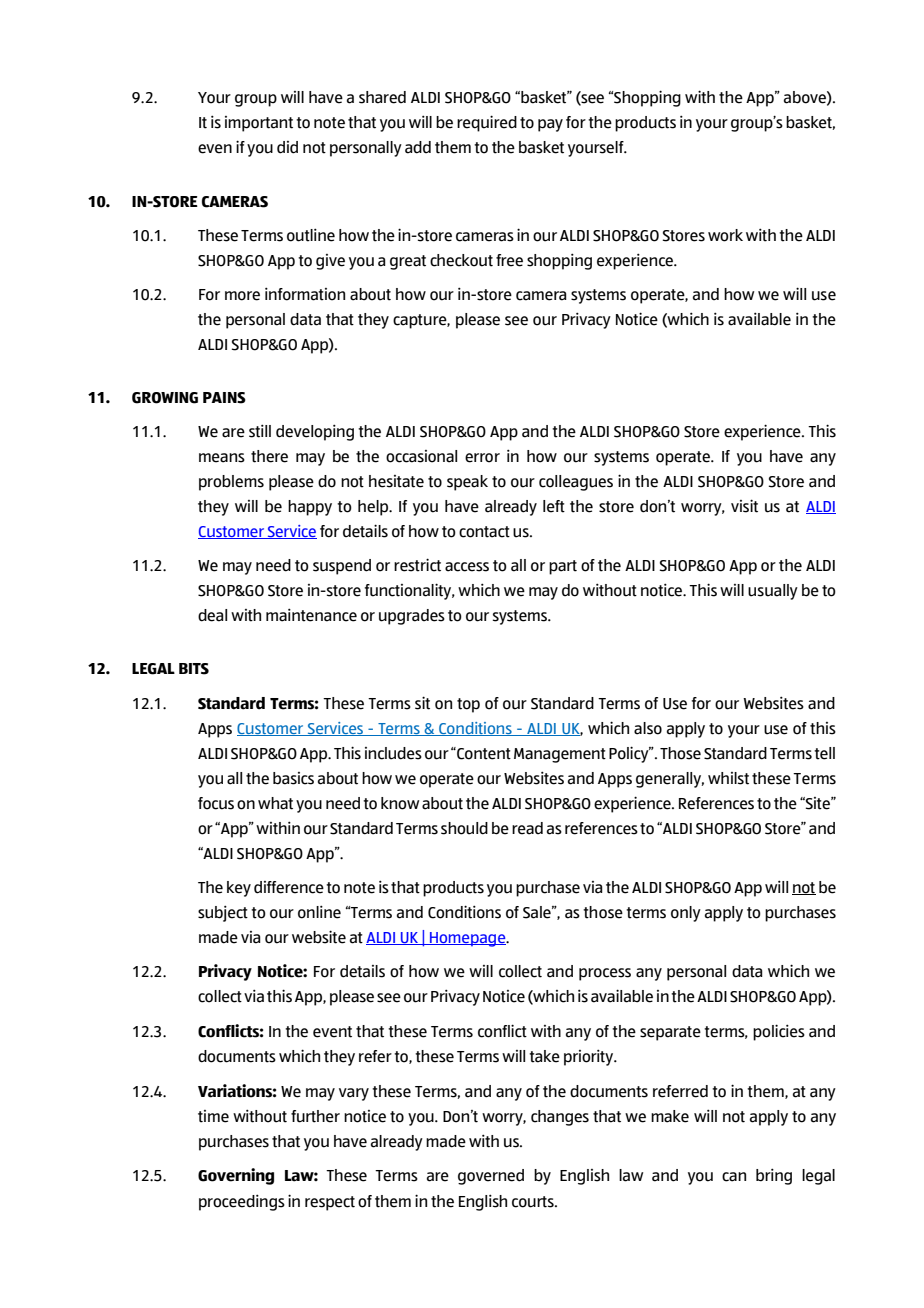 The width and height of the screenshot is (924, 1308). Describe the element at coordinates (734, 1177) in the screenshot. I see `can` at that location.
